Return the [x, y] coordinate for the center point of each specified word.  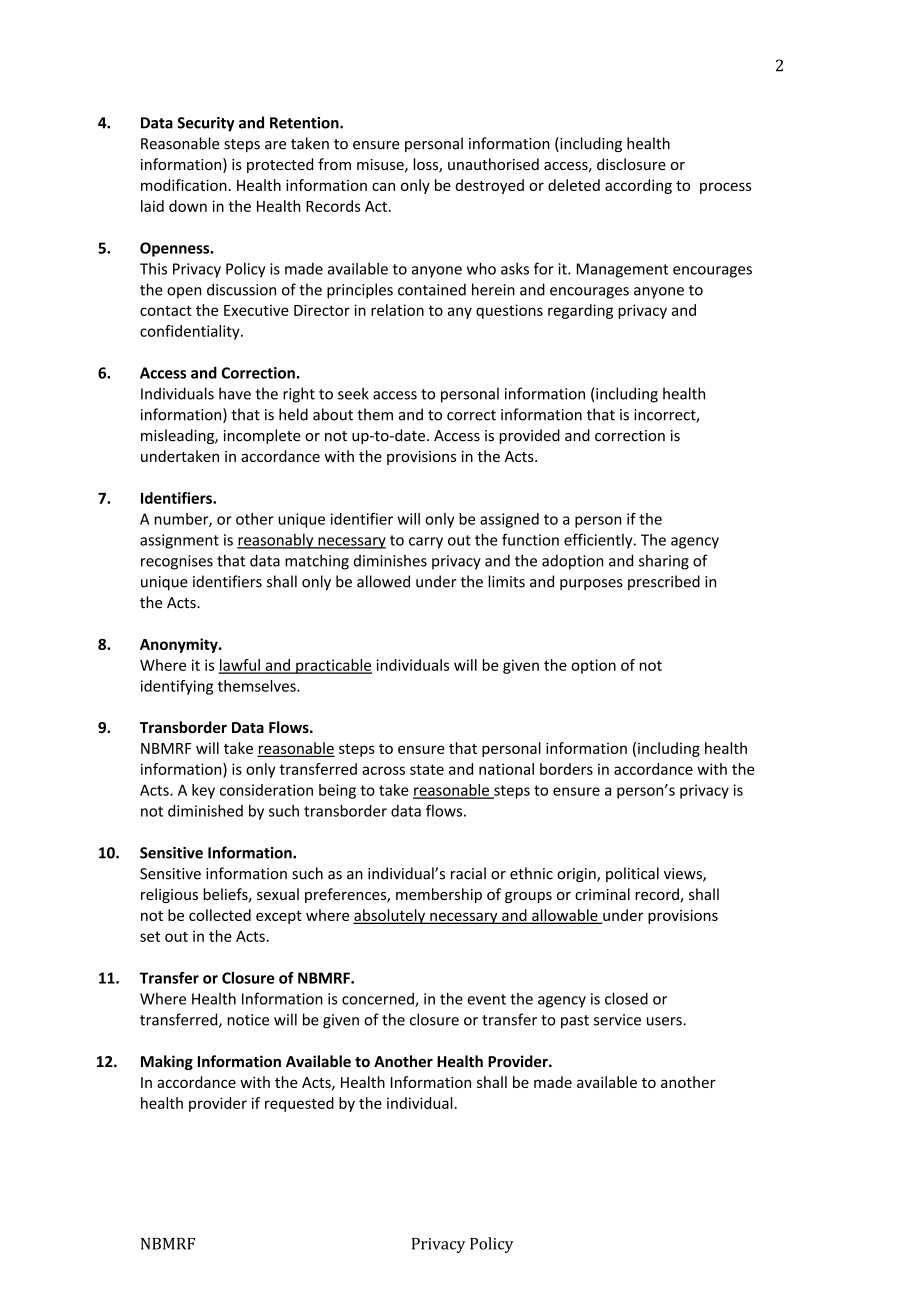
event [486, 999]
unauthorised [493, 164]
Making [167, 1062]
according [638, 186]
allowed [383, 581]
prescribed [664, 582]
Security [206, 124]
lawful [240, 666]
